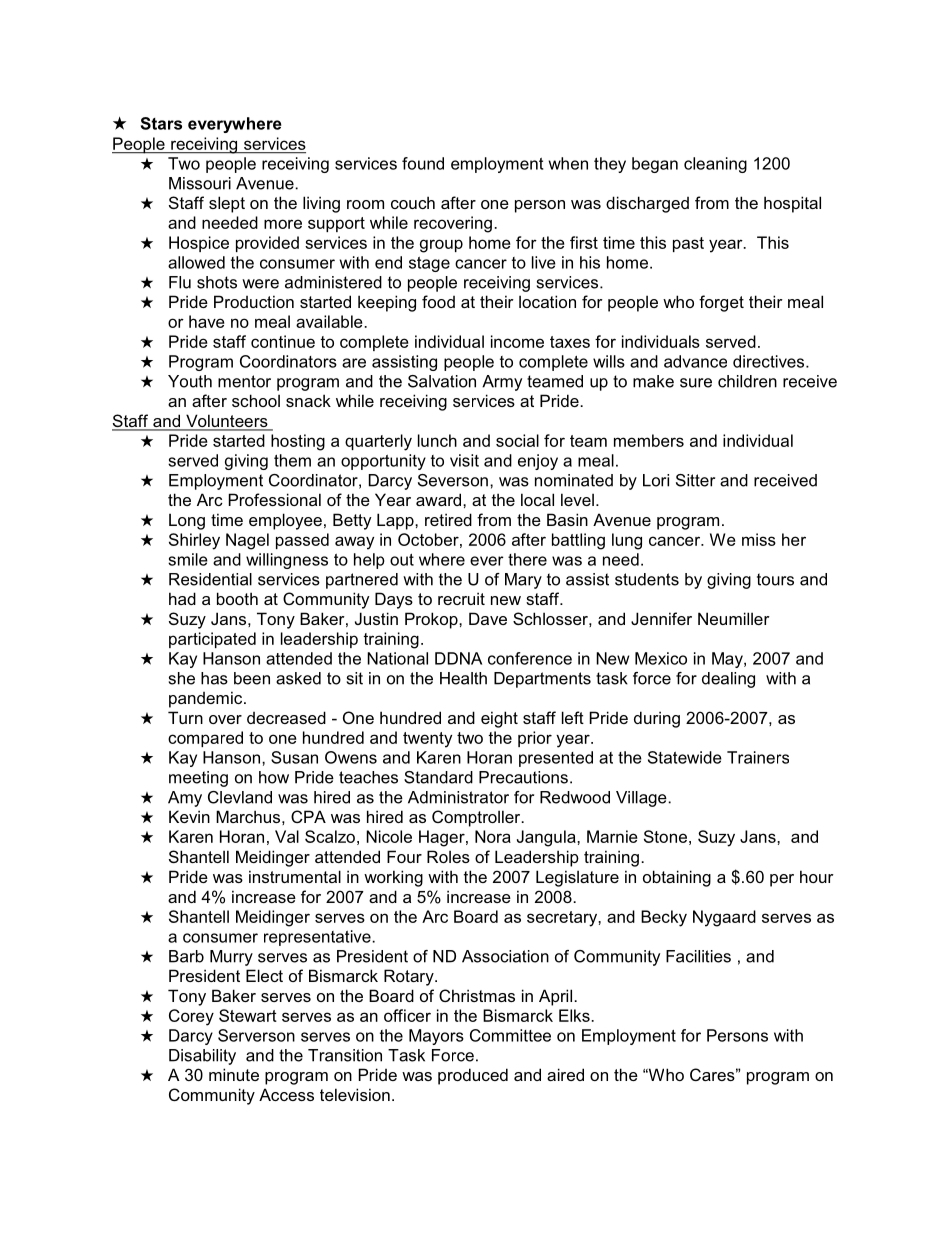 This document has height=1233, width=952. I want to click on cleaning, so click(715, 165).
